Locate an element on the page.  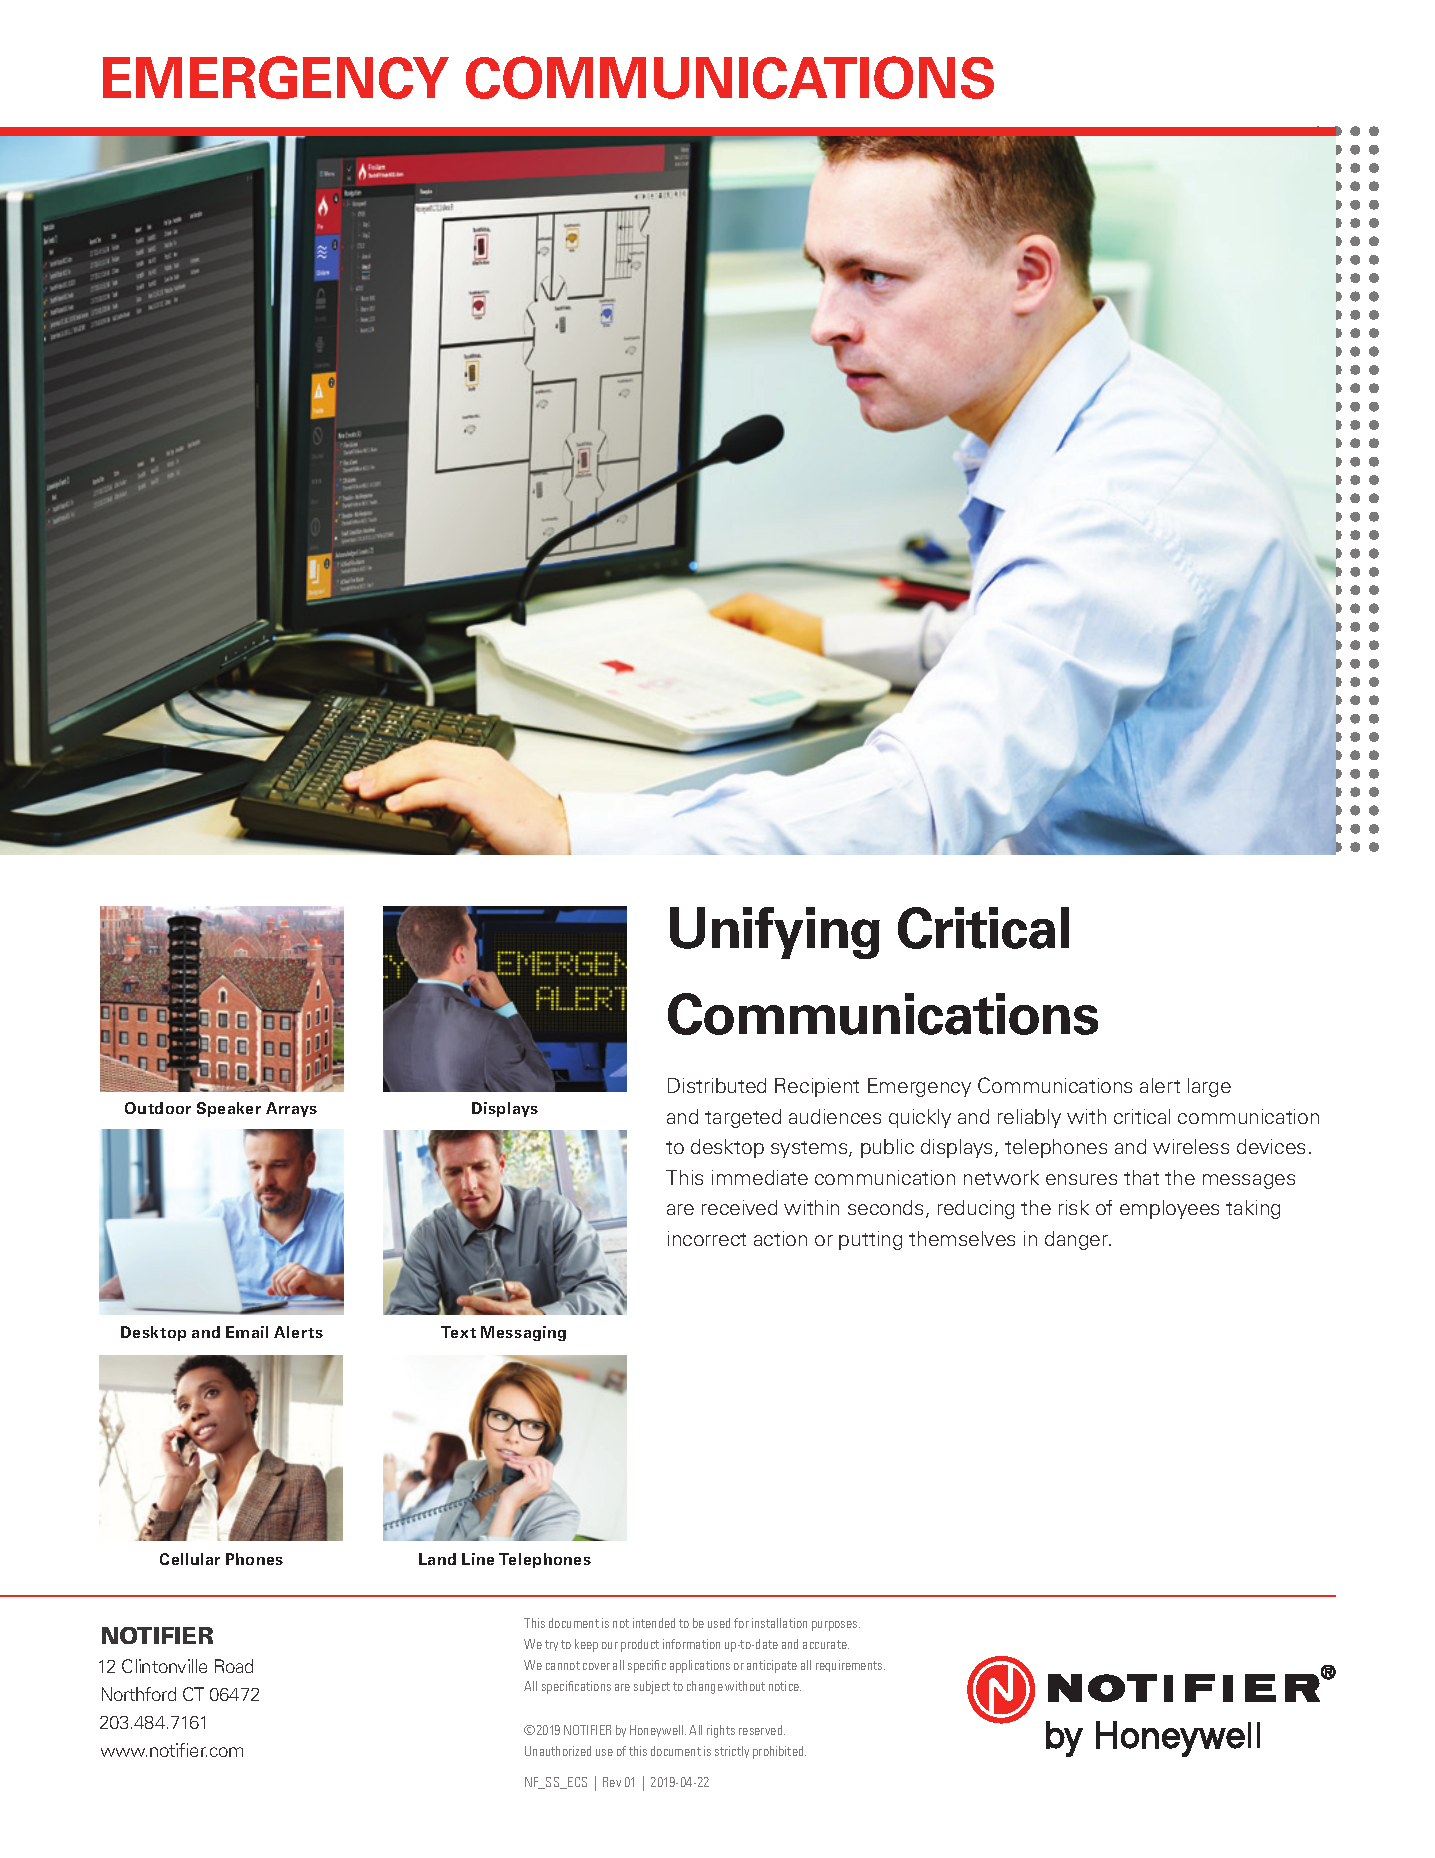
Unifying is located at coordinates (775, 933).
